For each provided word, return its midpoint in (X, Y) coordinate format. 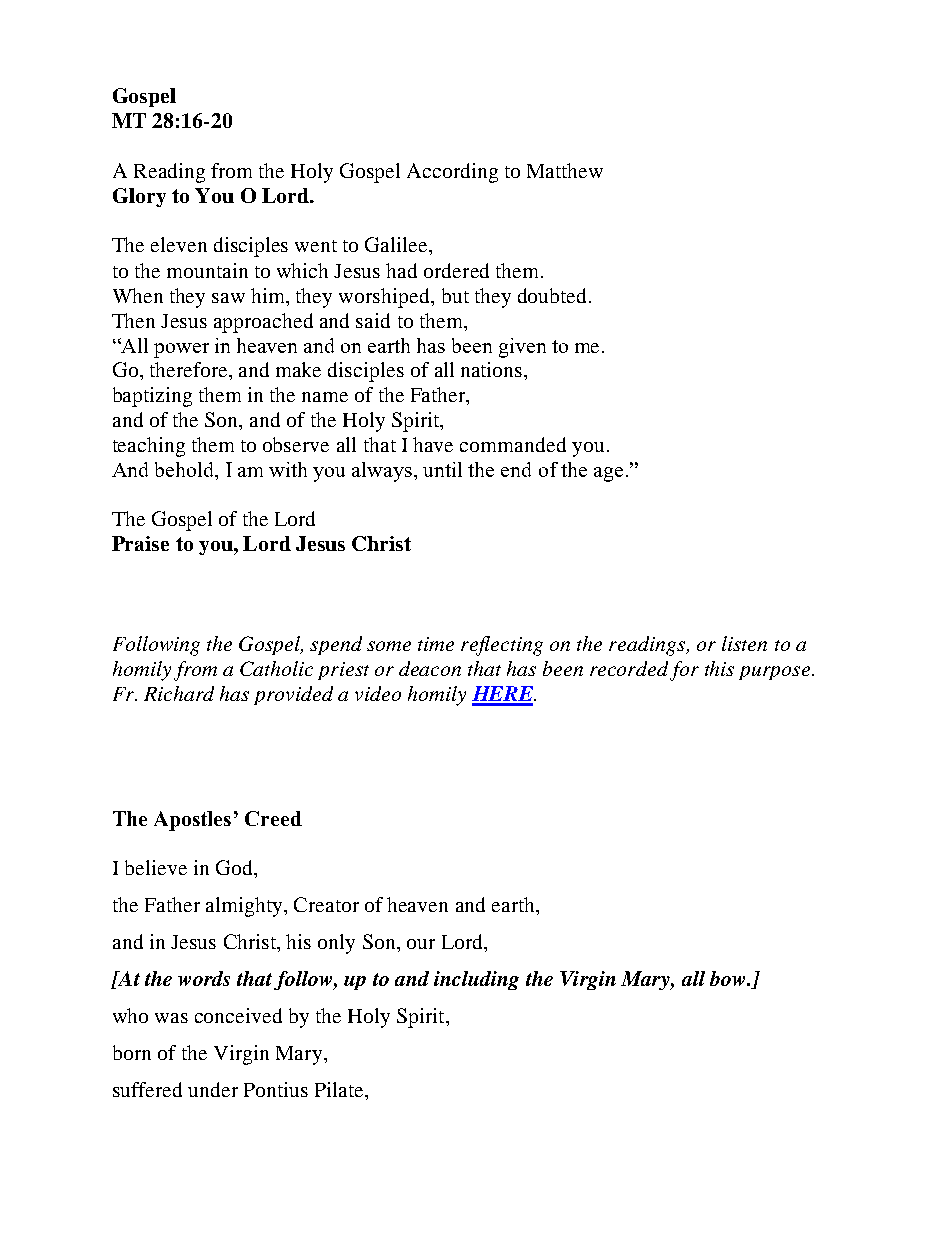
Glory (139, 197)
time (436, 644)
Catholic (276, 668)
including (476, 980)
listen (744, 643)
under (213, 1089)
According (452, 173)
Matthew (565, 170)
